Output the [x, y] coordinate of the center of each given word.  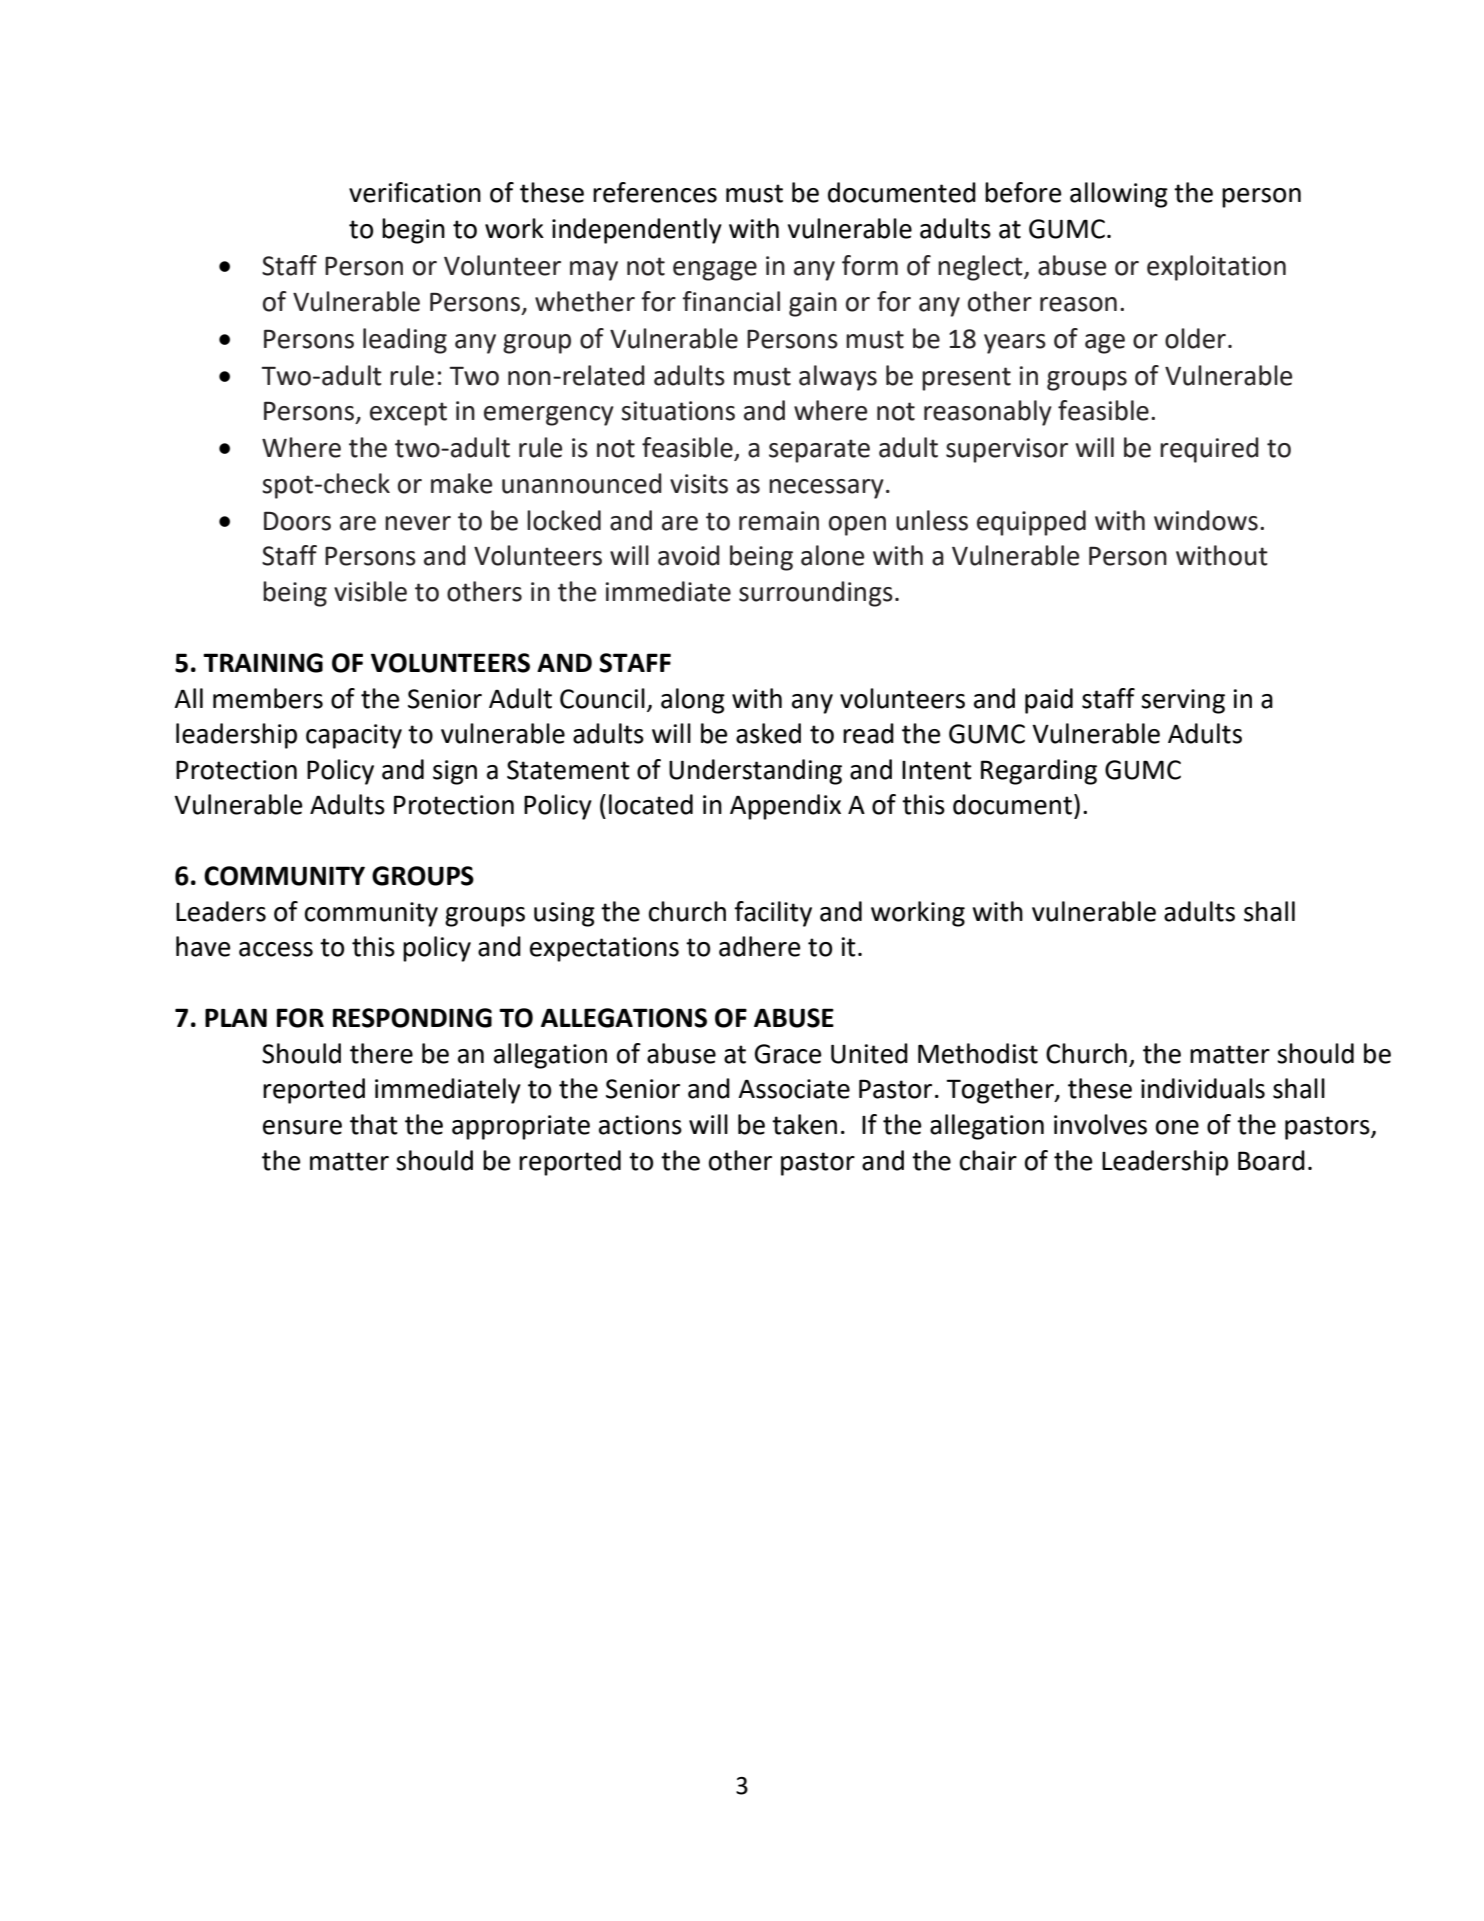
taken [804, 1124]
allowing [1119, 195]
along [693, 701]
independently [637, 231]
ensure [302, 1127]
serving [1183, 701]
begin [413, 231]
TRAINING [263, 663]
